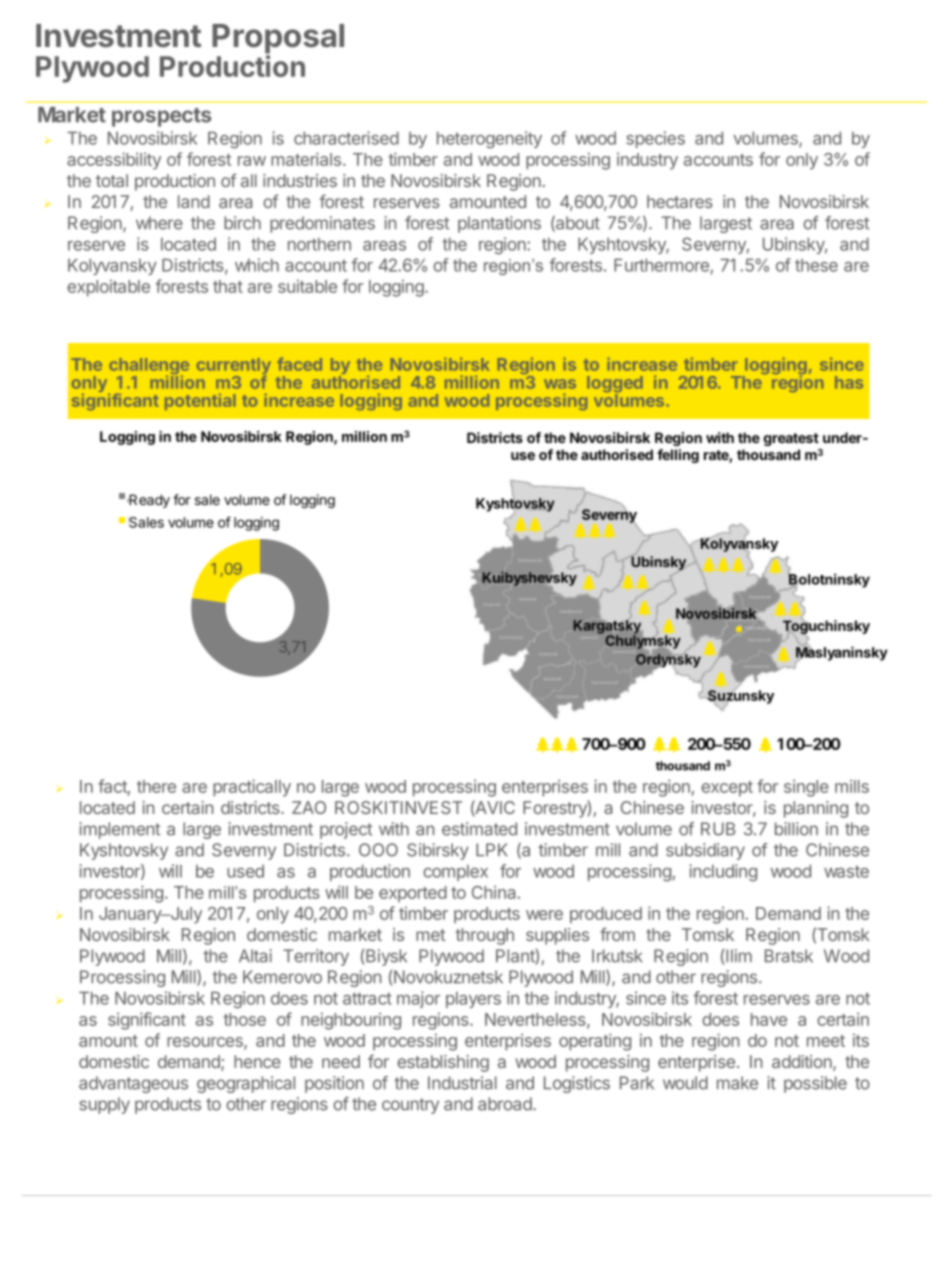 This screenshot has width=952, height=1270. Describe the element at coordinates (678, 456) in the screenshot. I see `felling` at that location.
